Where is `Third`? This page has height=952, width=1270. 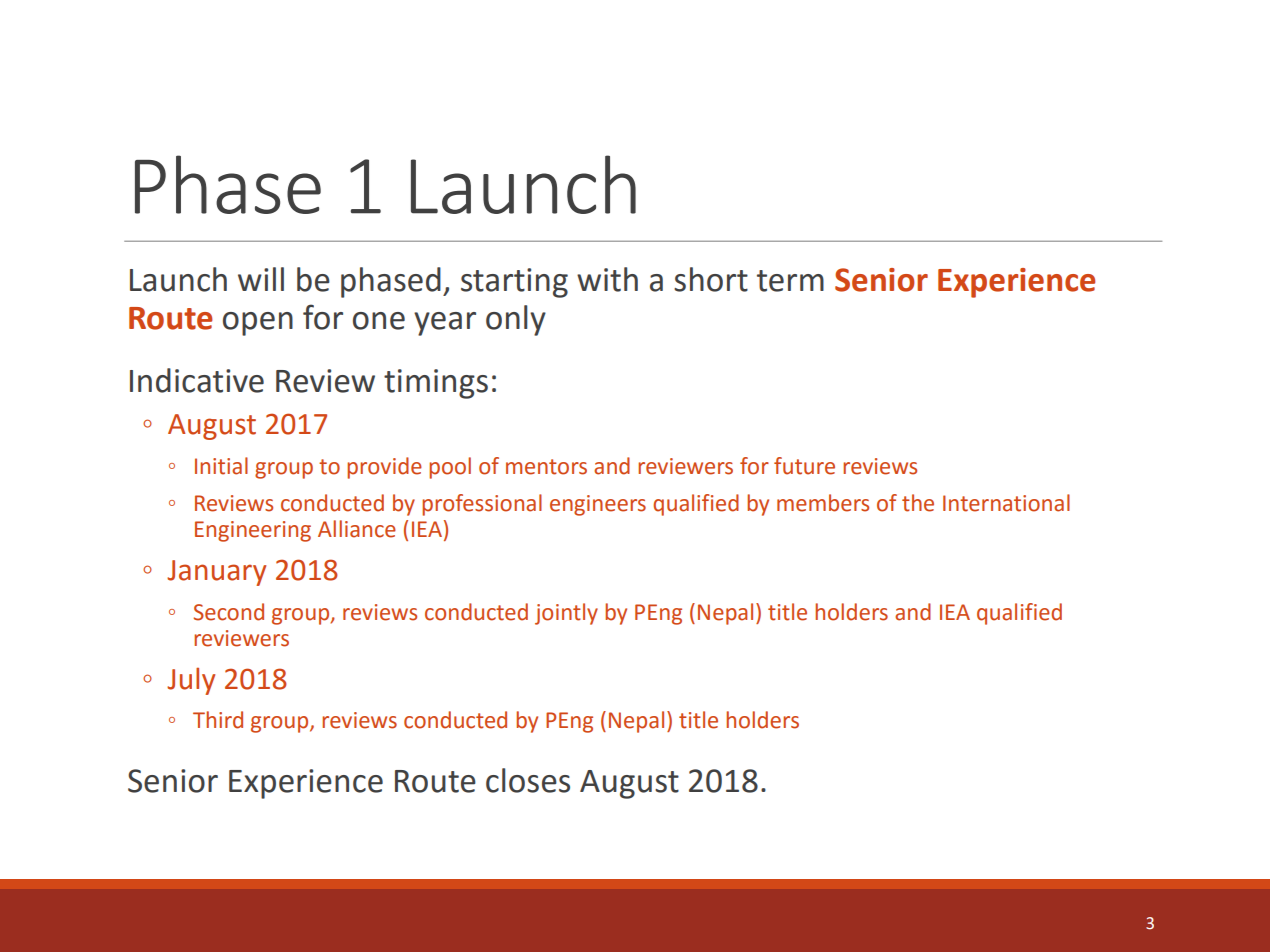 Third is located at coordinates (218, 720).
